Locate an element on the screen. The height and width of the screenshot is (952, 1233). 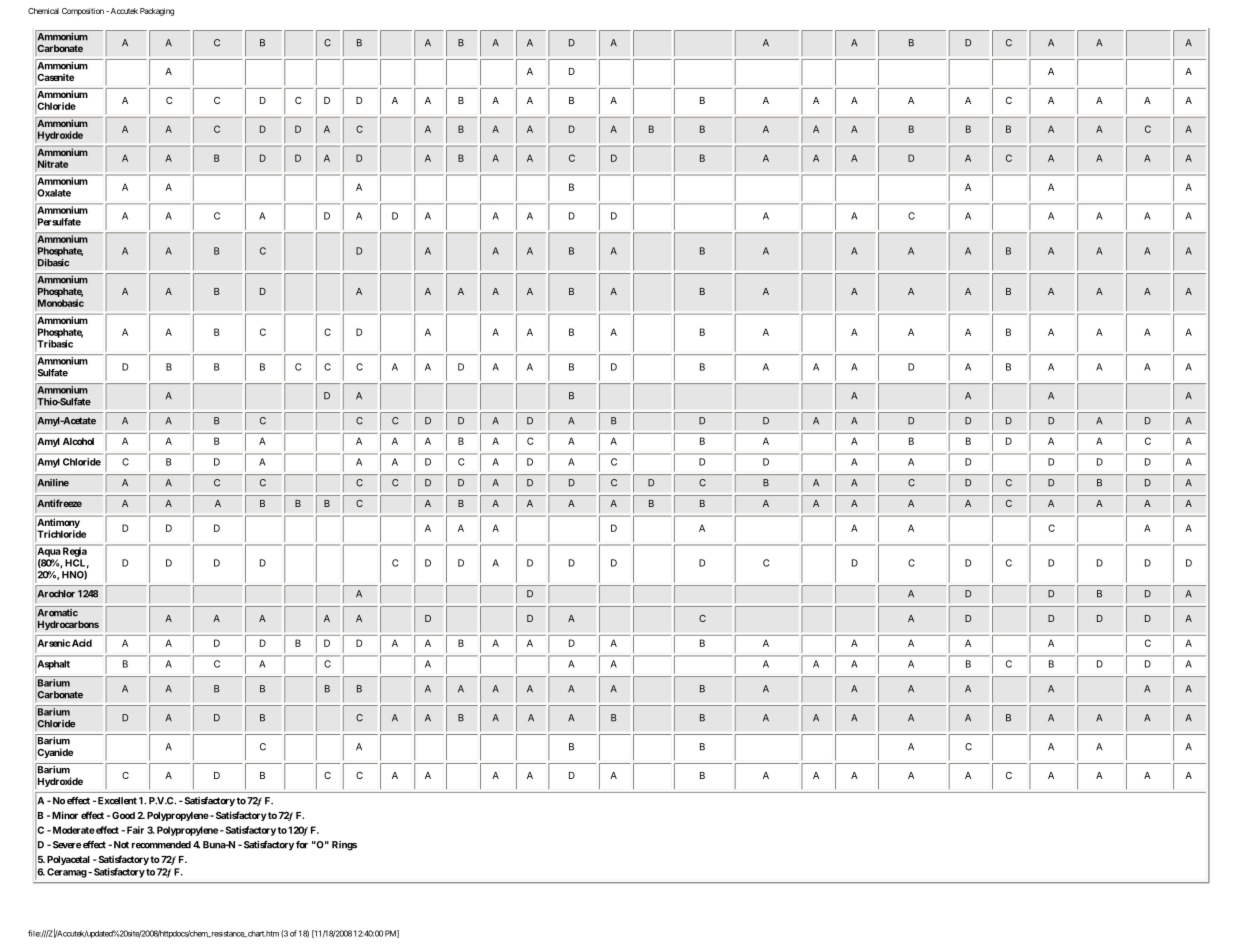
Rings is located at coordinates (344, 846).
